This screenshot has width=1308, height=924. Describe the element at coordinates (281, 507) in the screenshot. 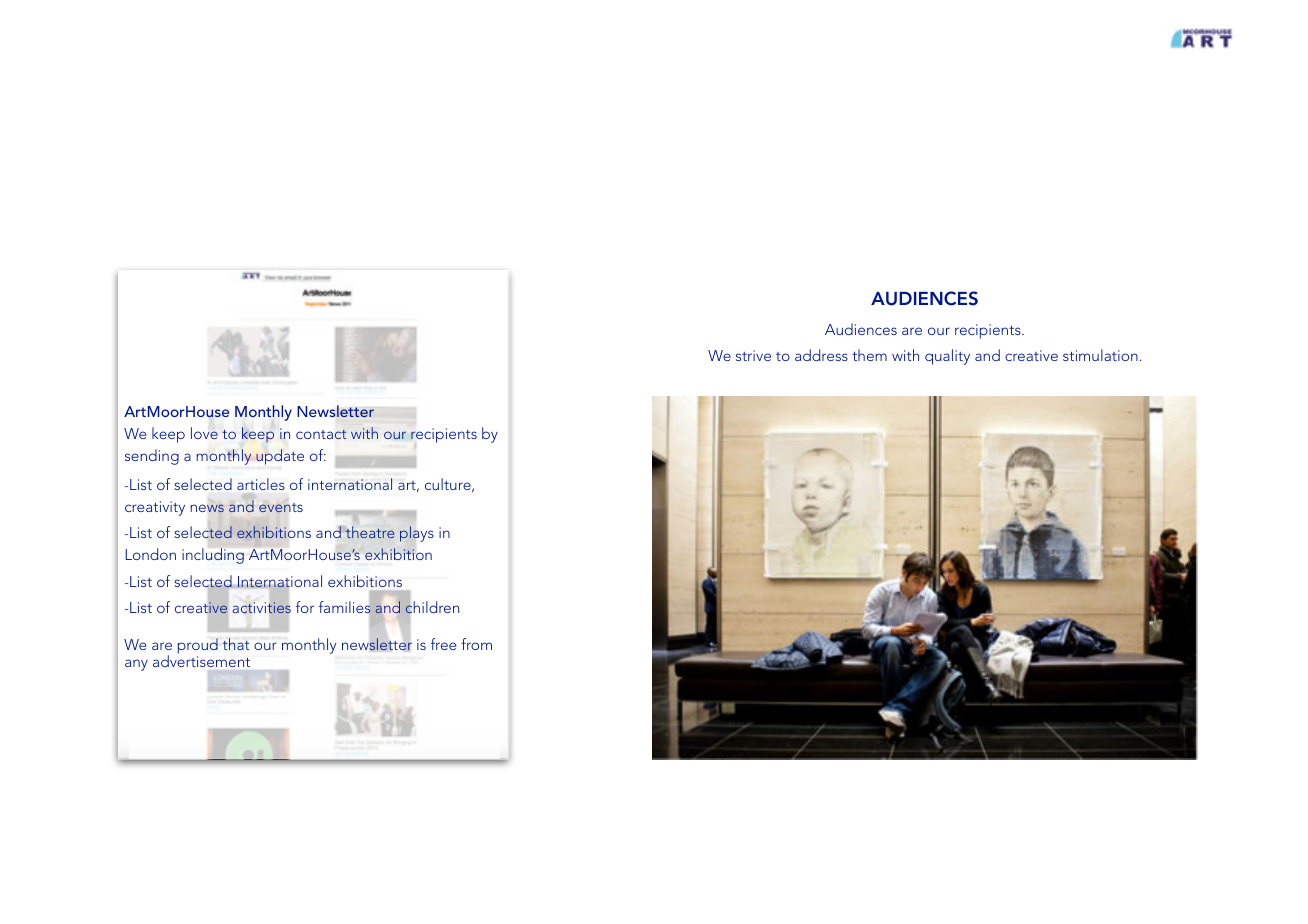

I see `events` at that location.
